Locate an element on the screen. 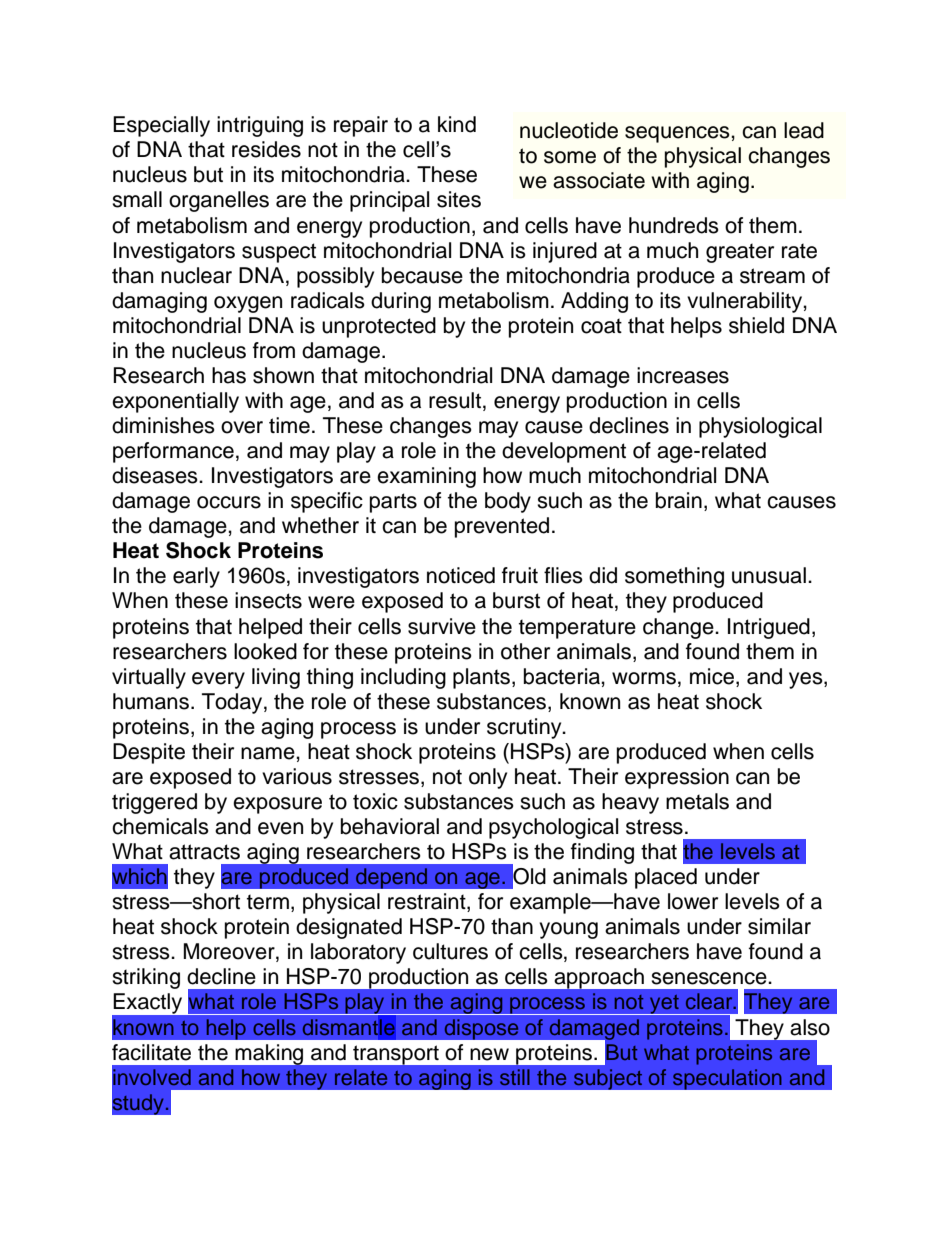 The height and width of the screenshot is (1233, 952). kind is located at coordinates (457, 124).
